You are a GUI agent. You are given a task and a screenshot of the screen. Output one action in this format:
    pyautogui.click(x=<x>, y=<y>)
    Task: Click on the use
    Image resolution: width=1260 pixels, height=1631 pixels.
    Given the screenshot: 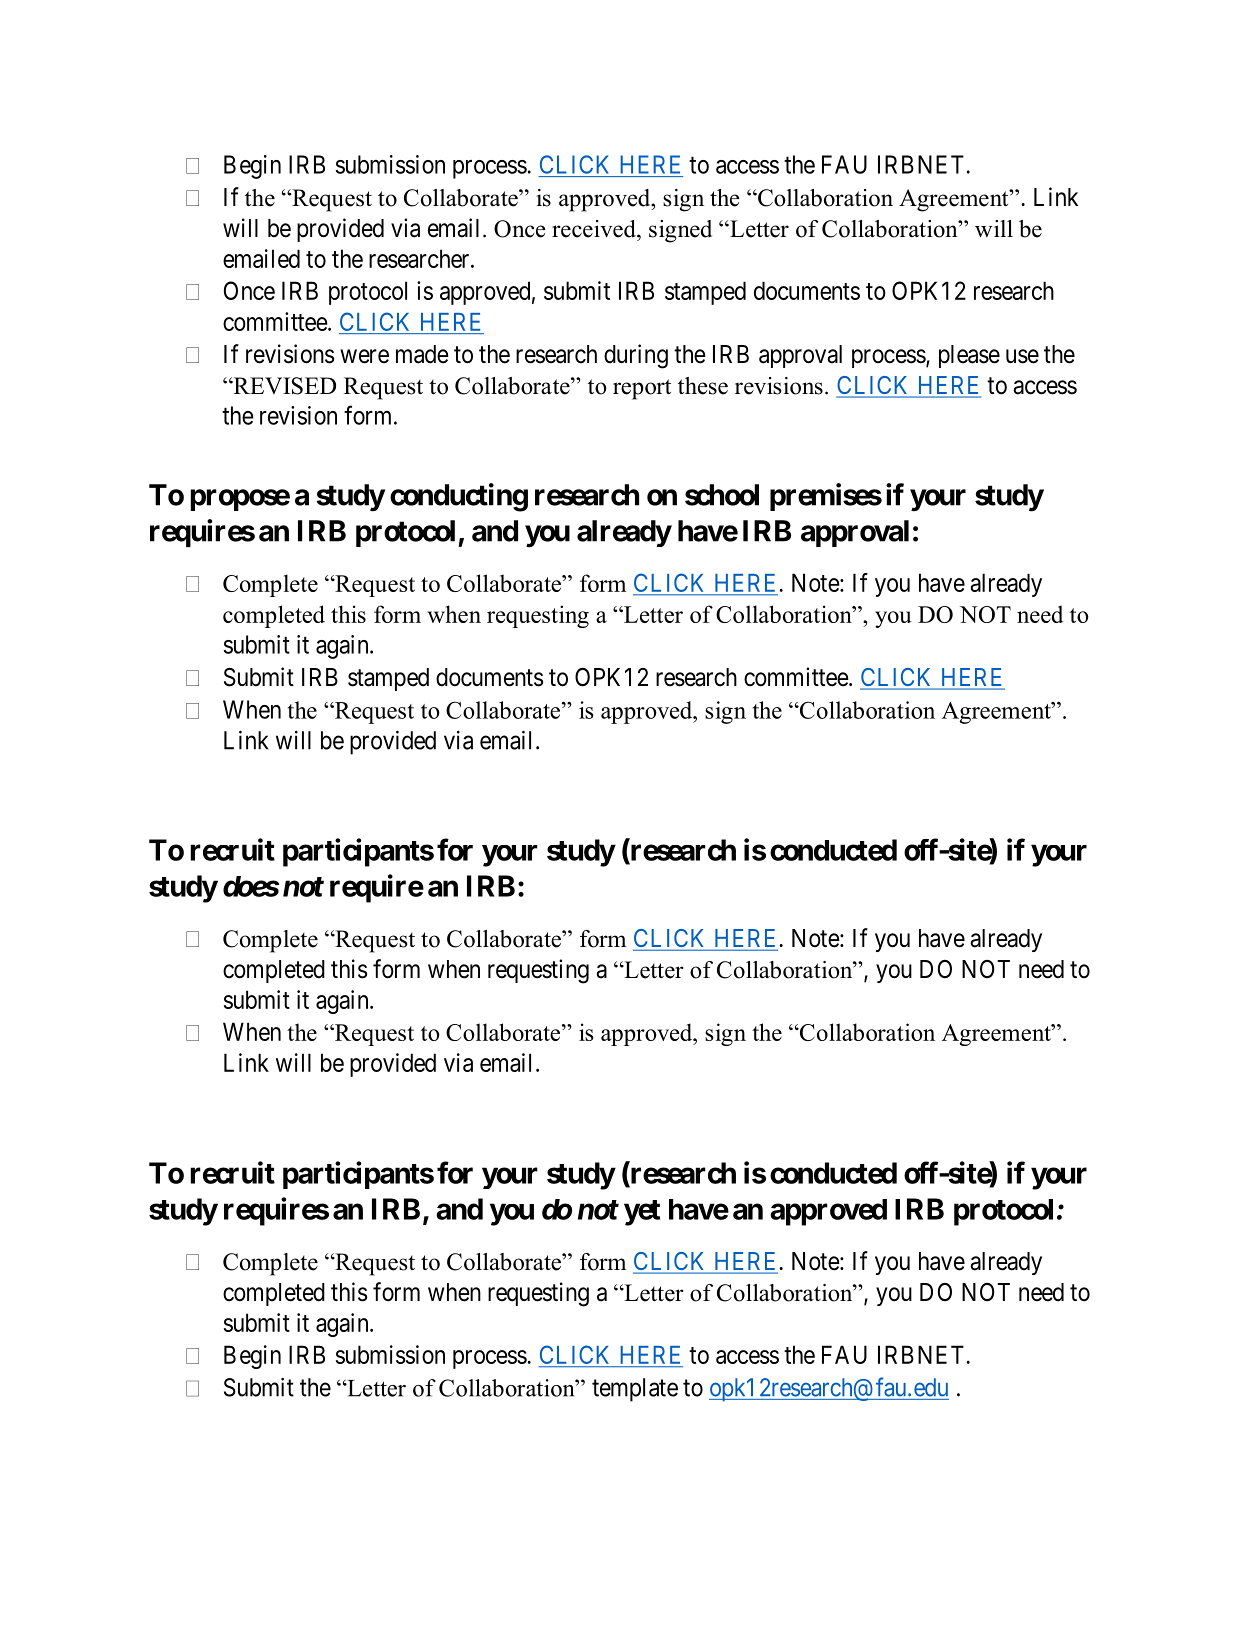 What is the action you would take?
    pyautogui.click(x=1022, y=356)
